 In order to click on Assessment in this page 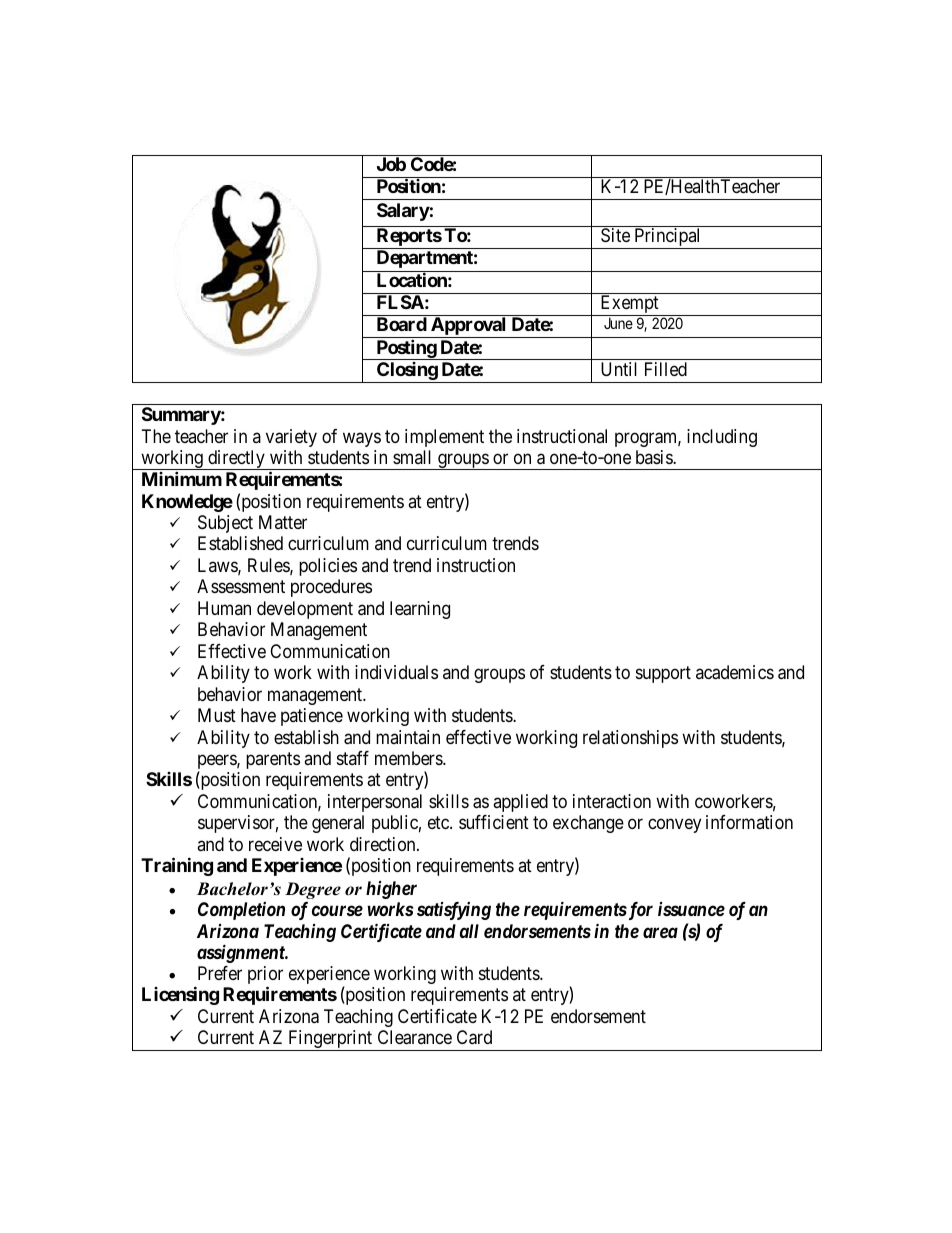, I will do `click(241, 586)`.
